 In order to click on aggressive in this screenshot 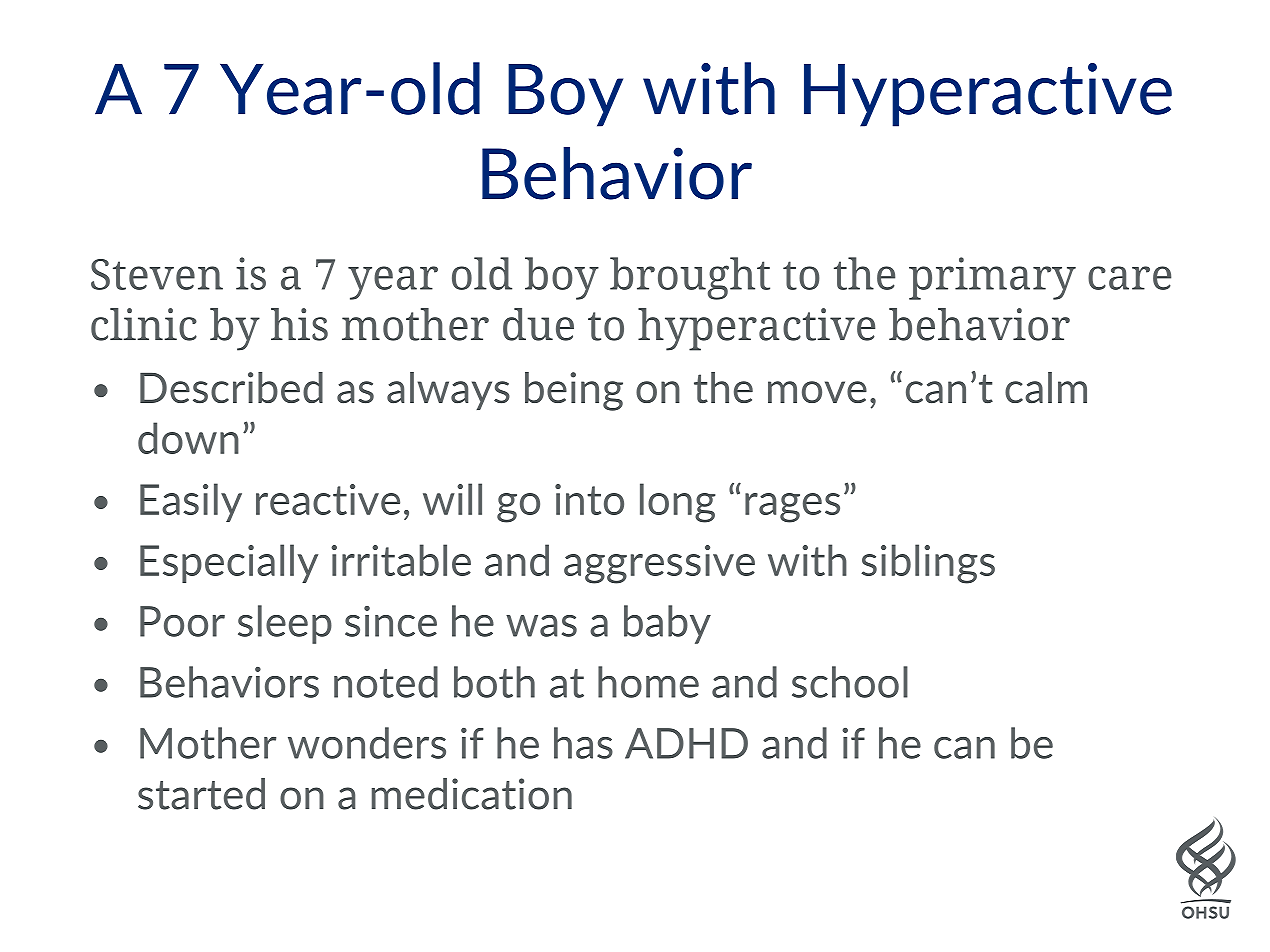, I will do `click(659, 564)`.
